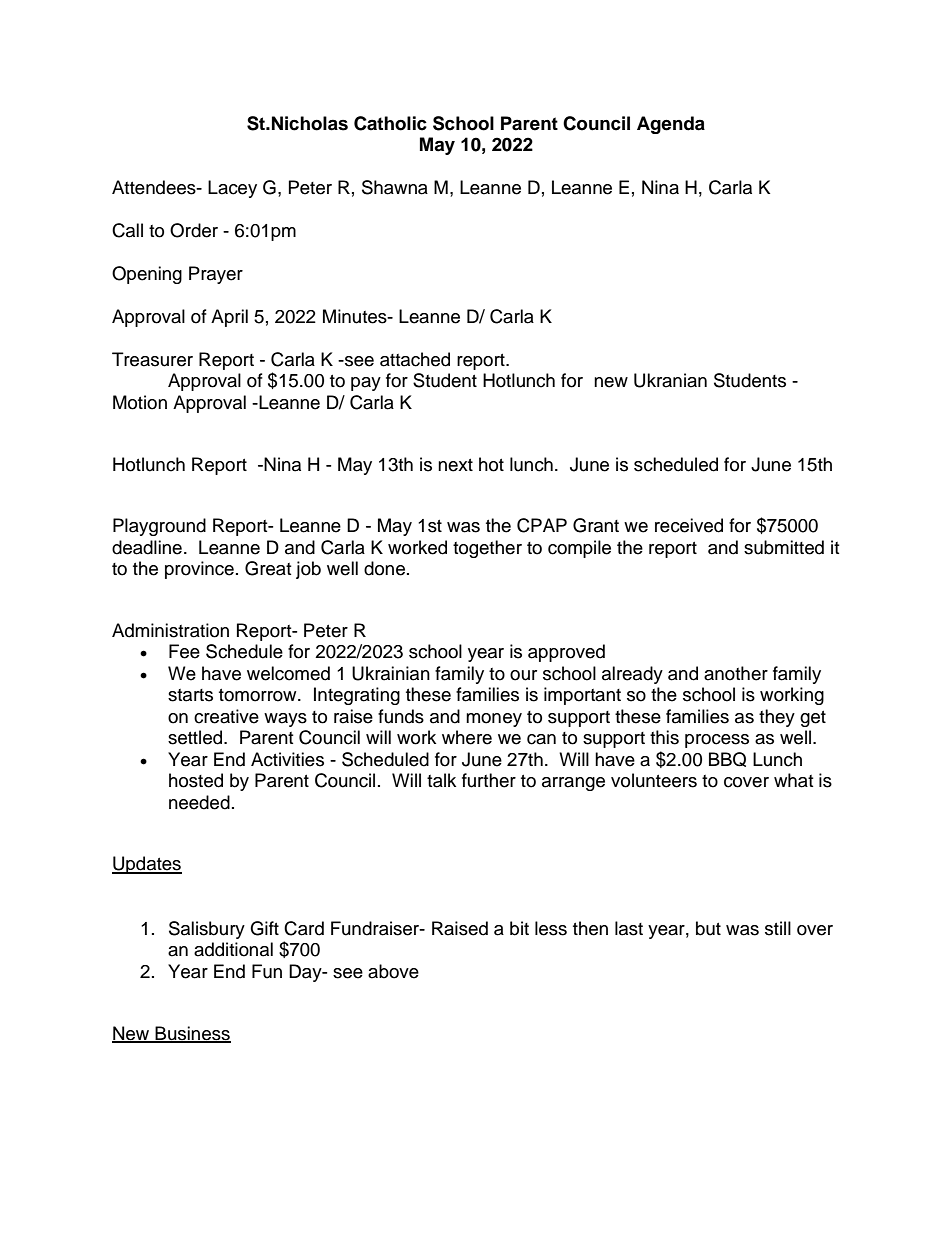 Image resolution: width=952 pixels, height=1233 pixels. Describe the element at coordinates (390, 123) in the image. I see `Catholic` at that location.
